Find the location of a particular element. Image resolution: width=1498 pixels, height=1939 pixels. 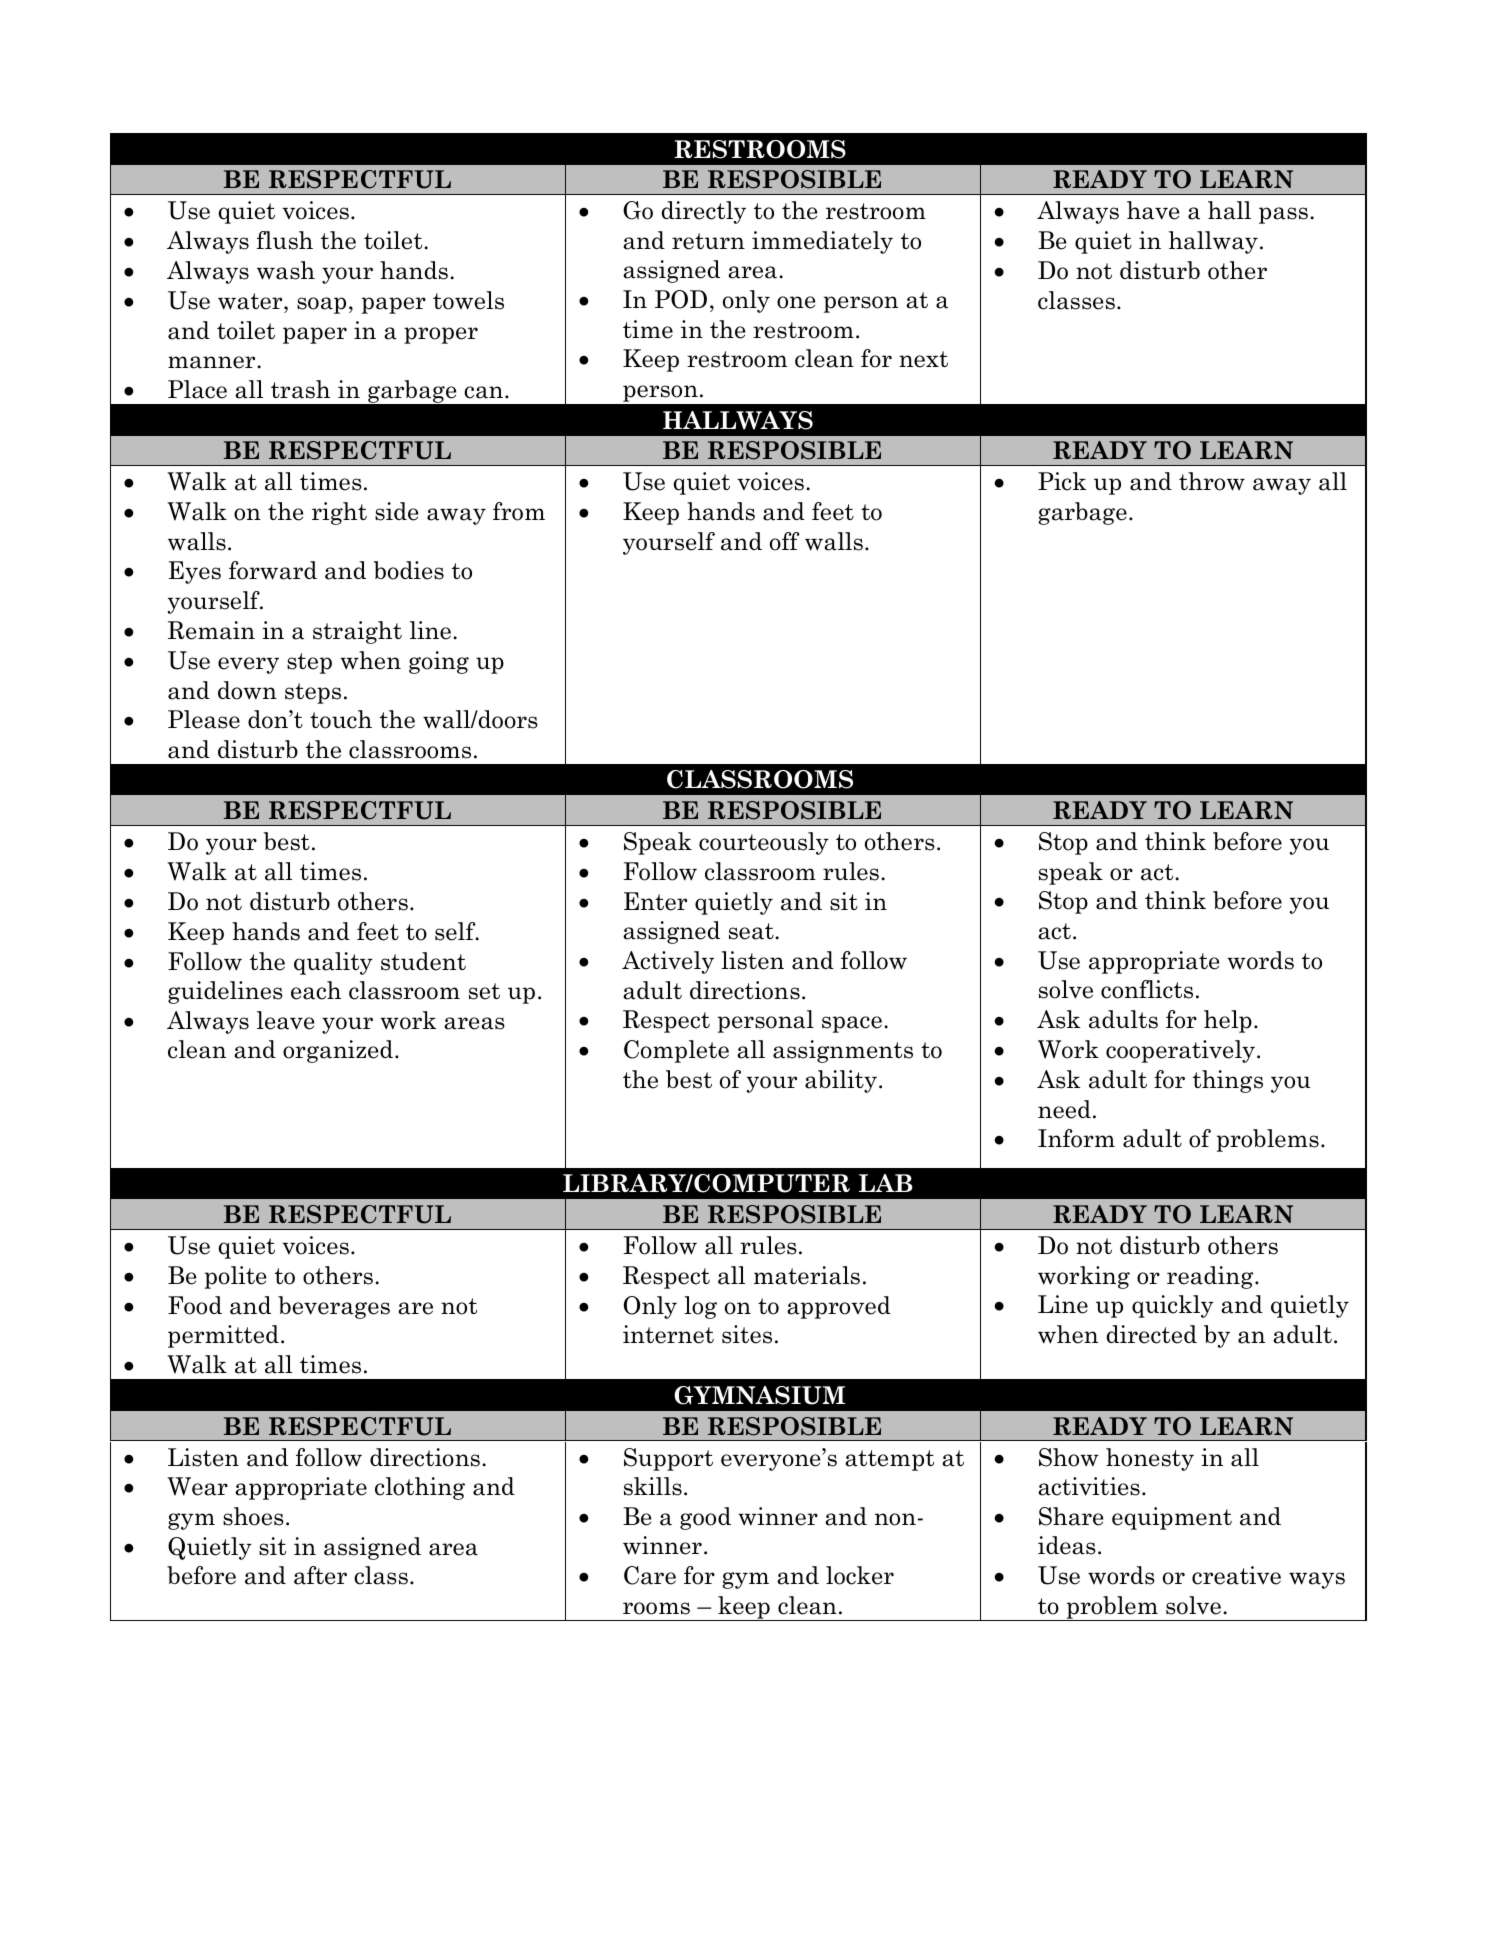

equipment is located at coordinates (1172, 1518).
